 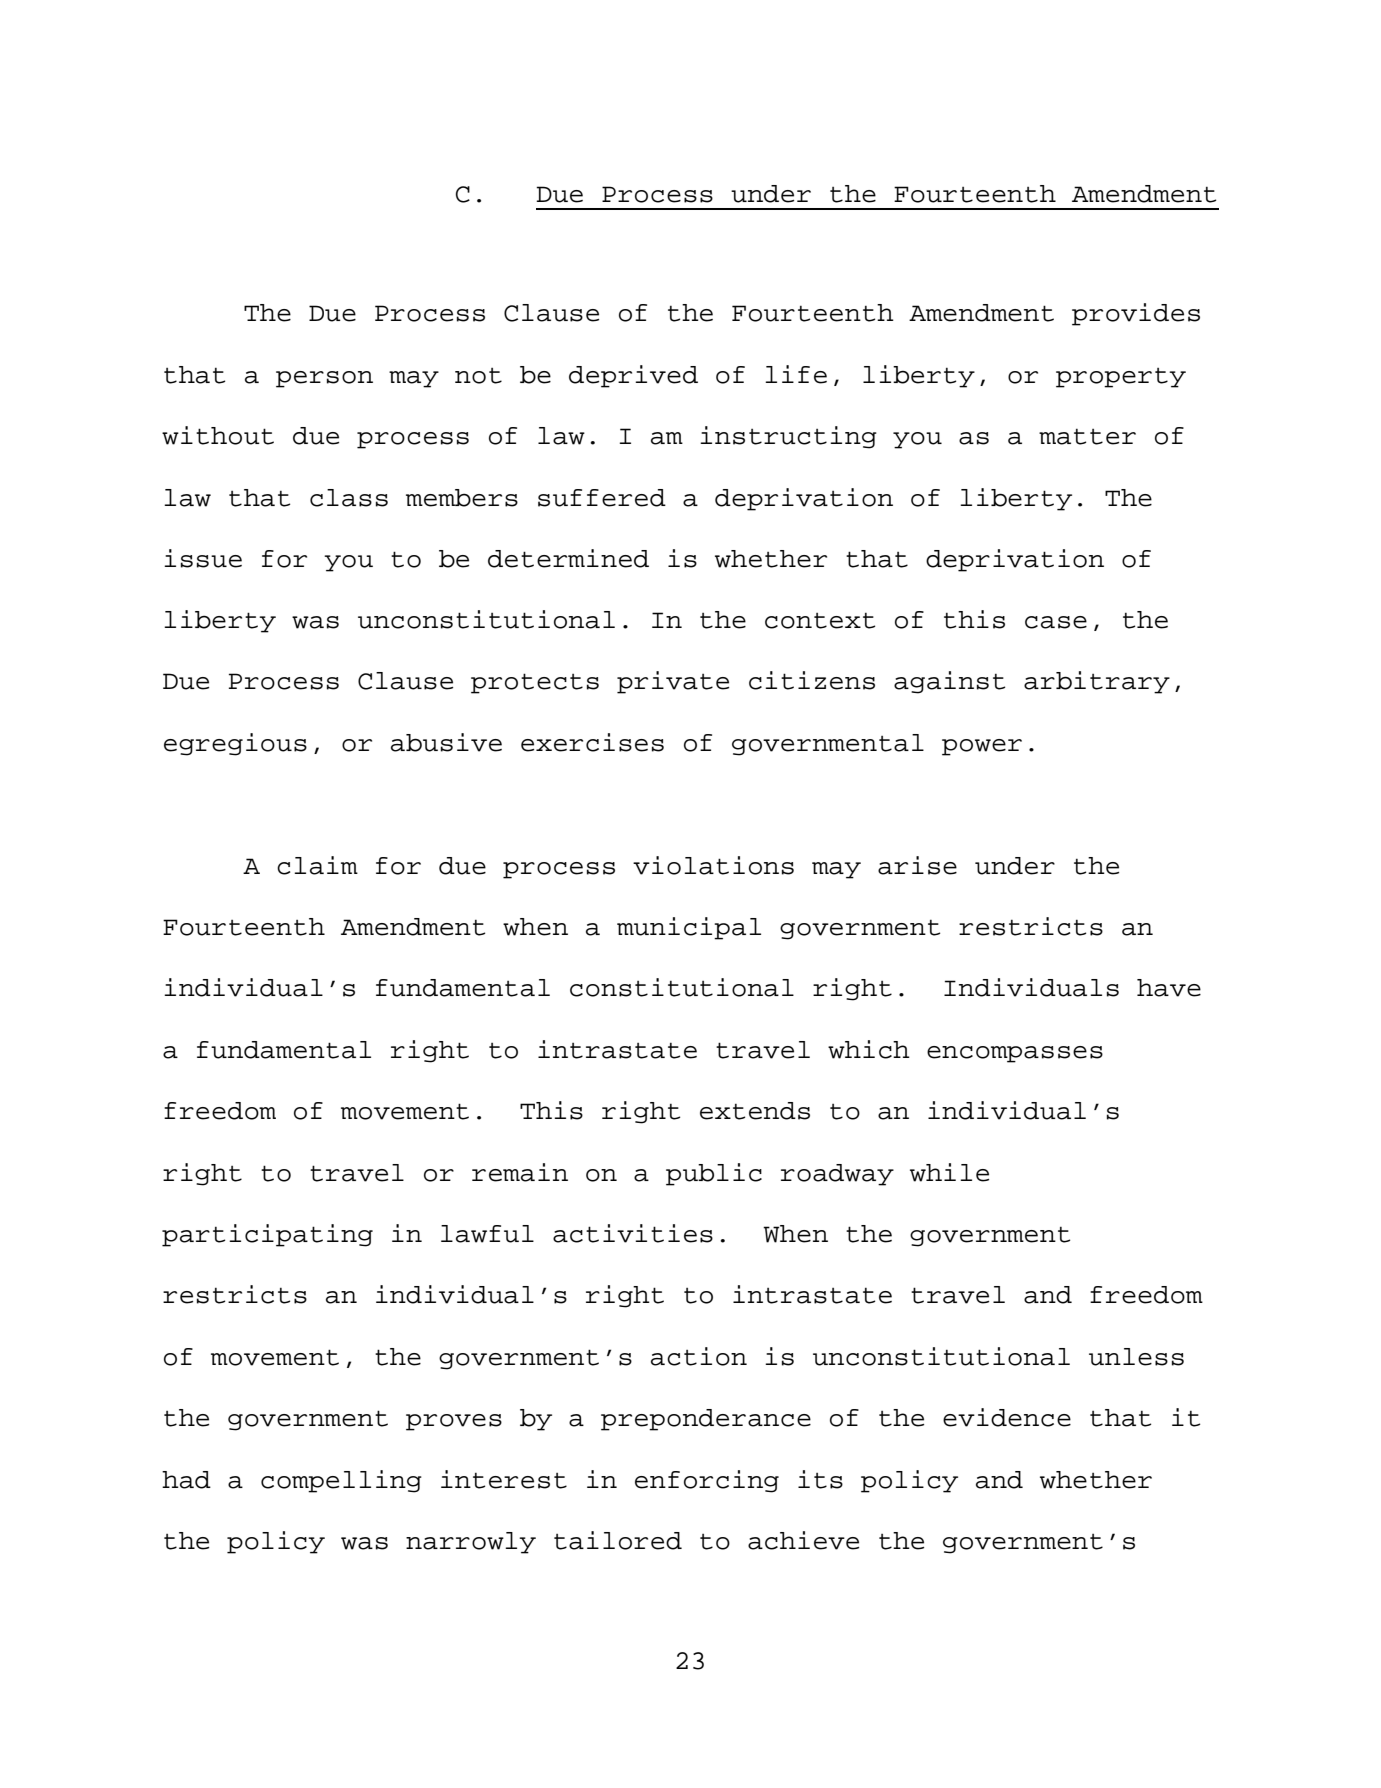 I want to click on property, so click(x=1121, y=378).
